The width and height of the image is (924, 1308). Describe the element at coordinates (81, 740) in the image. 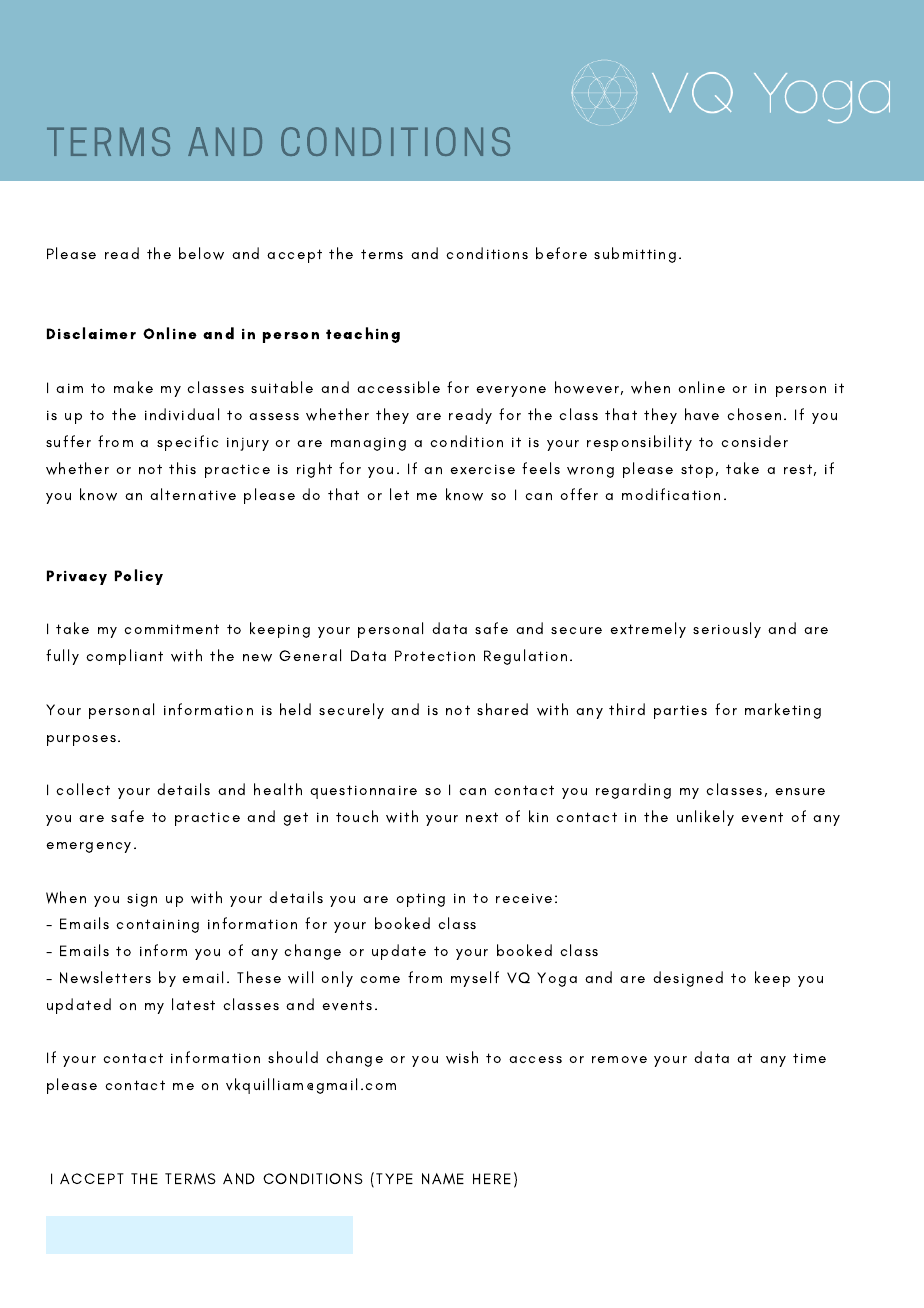

I see `purposes` at that location.
